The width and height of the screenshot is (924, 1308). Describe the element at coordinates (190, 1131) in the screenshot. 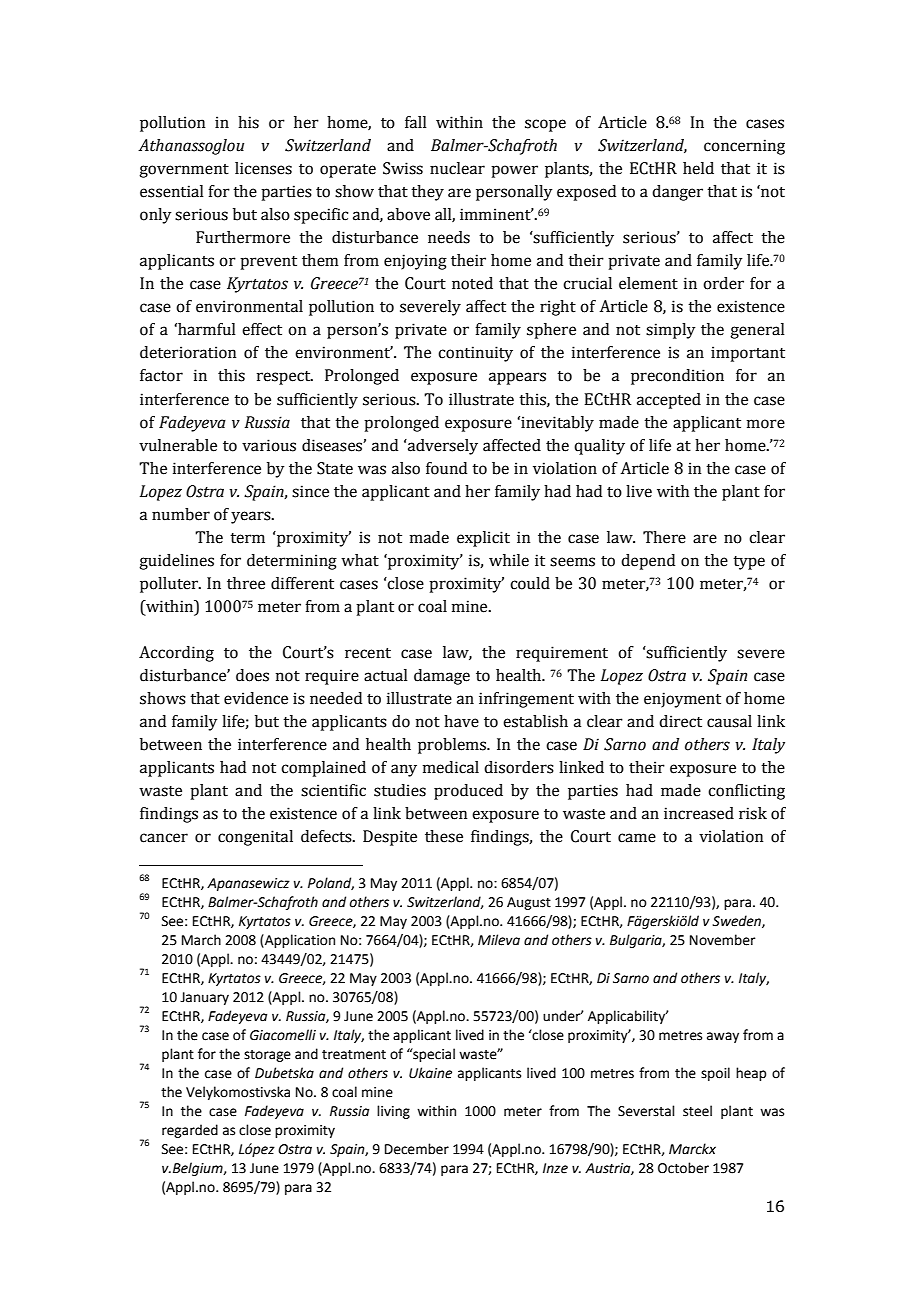

I see `regarded` at that location.
